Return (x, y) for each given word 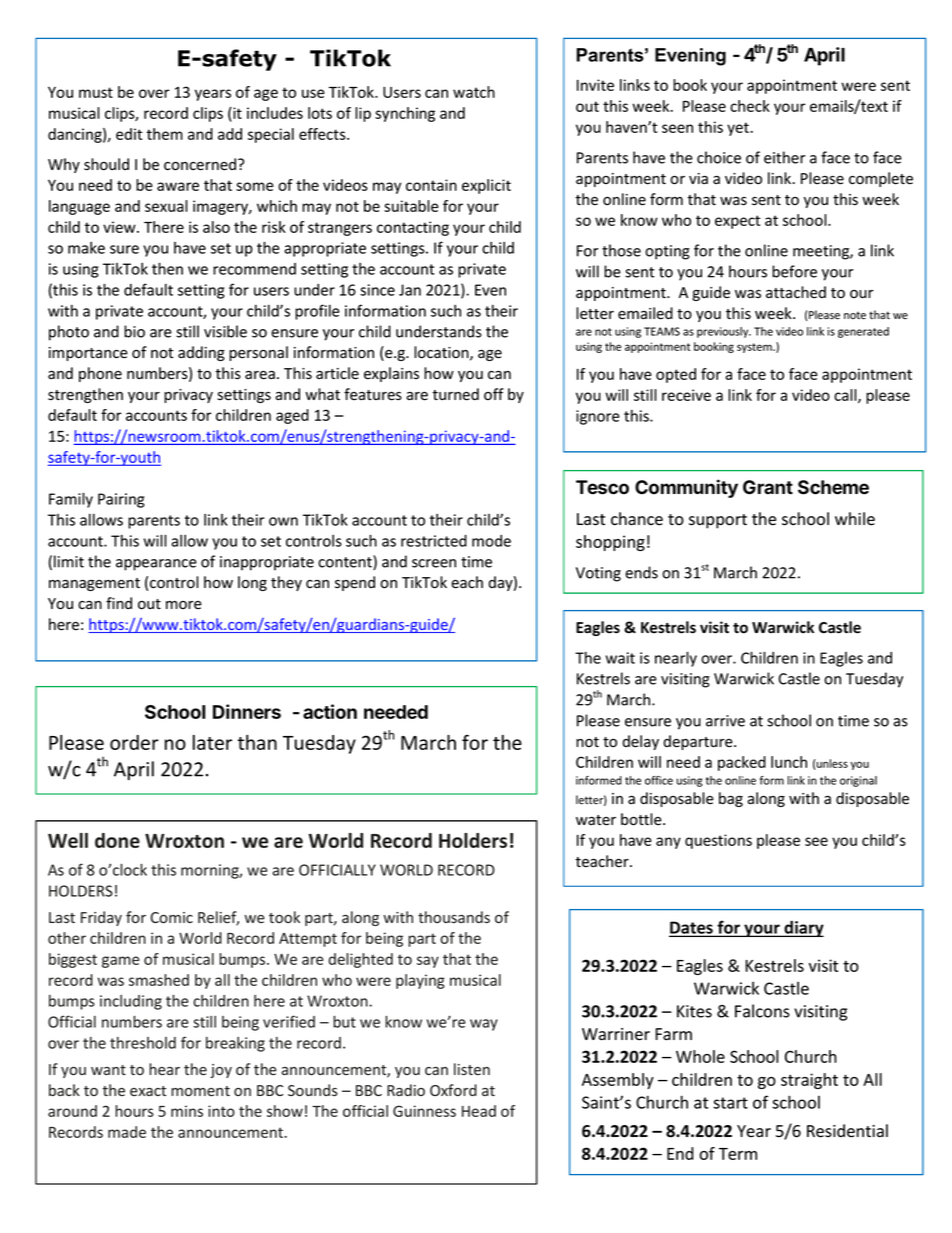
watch (474, 92)
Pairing (121, 500)
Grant (768, 487)
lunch (789, 762)
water (596, 820)
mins (187, 1111)
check (750, 106)
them (165, 134)
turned (456, 394)
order (134, 742)
